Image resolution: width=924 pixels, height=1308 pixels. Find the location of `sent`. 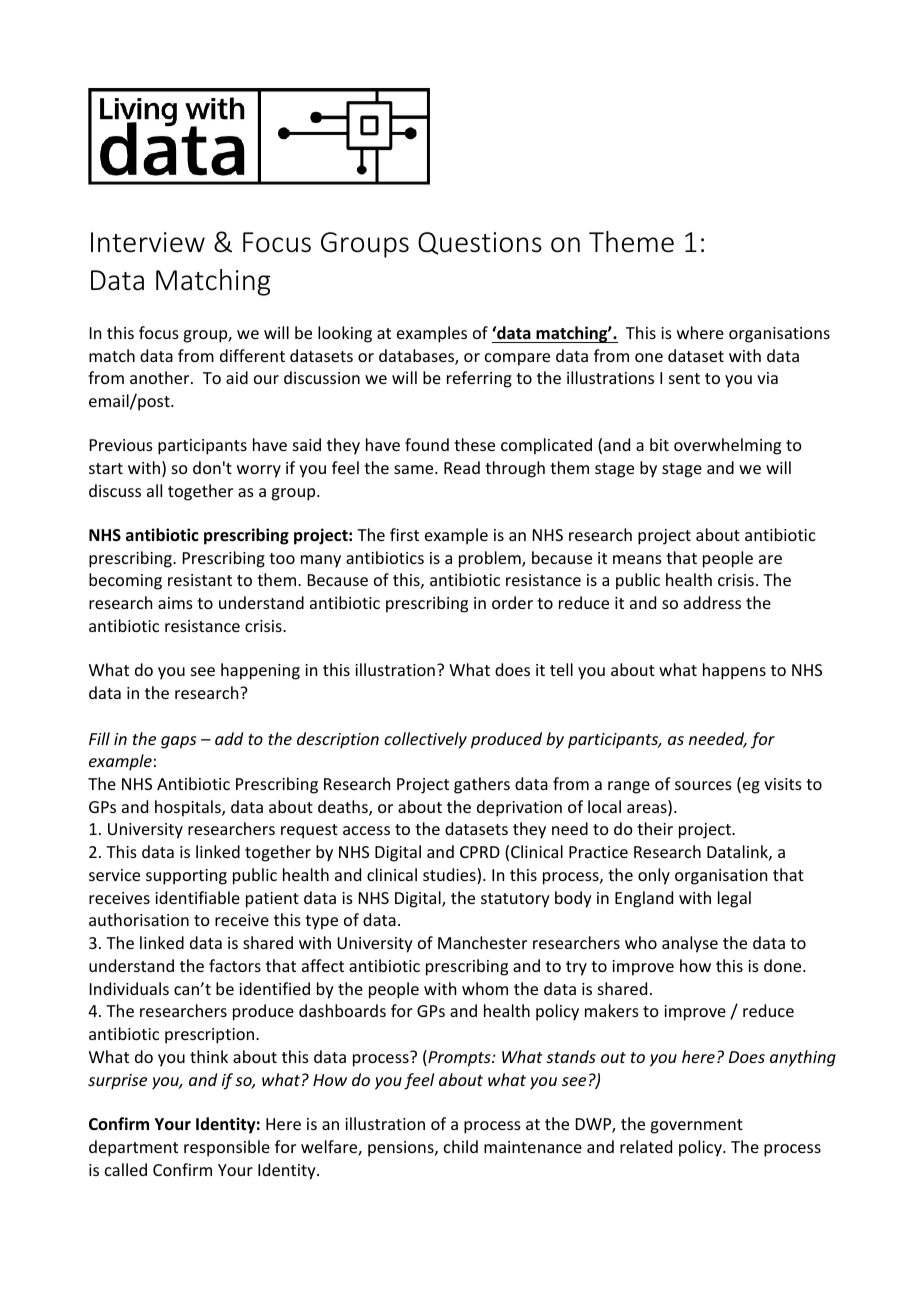

sent is located at coordinates (684, 378).
